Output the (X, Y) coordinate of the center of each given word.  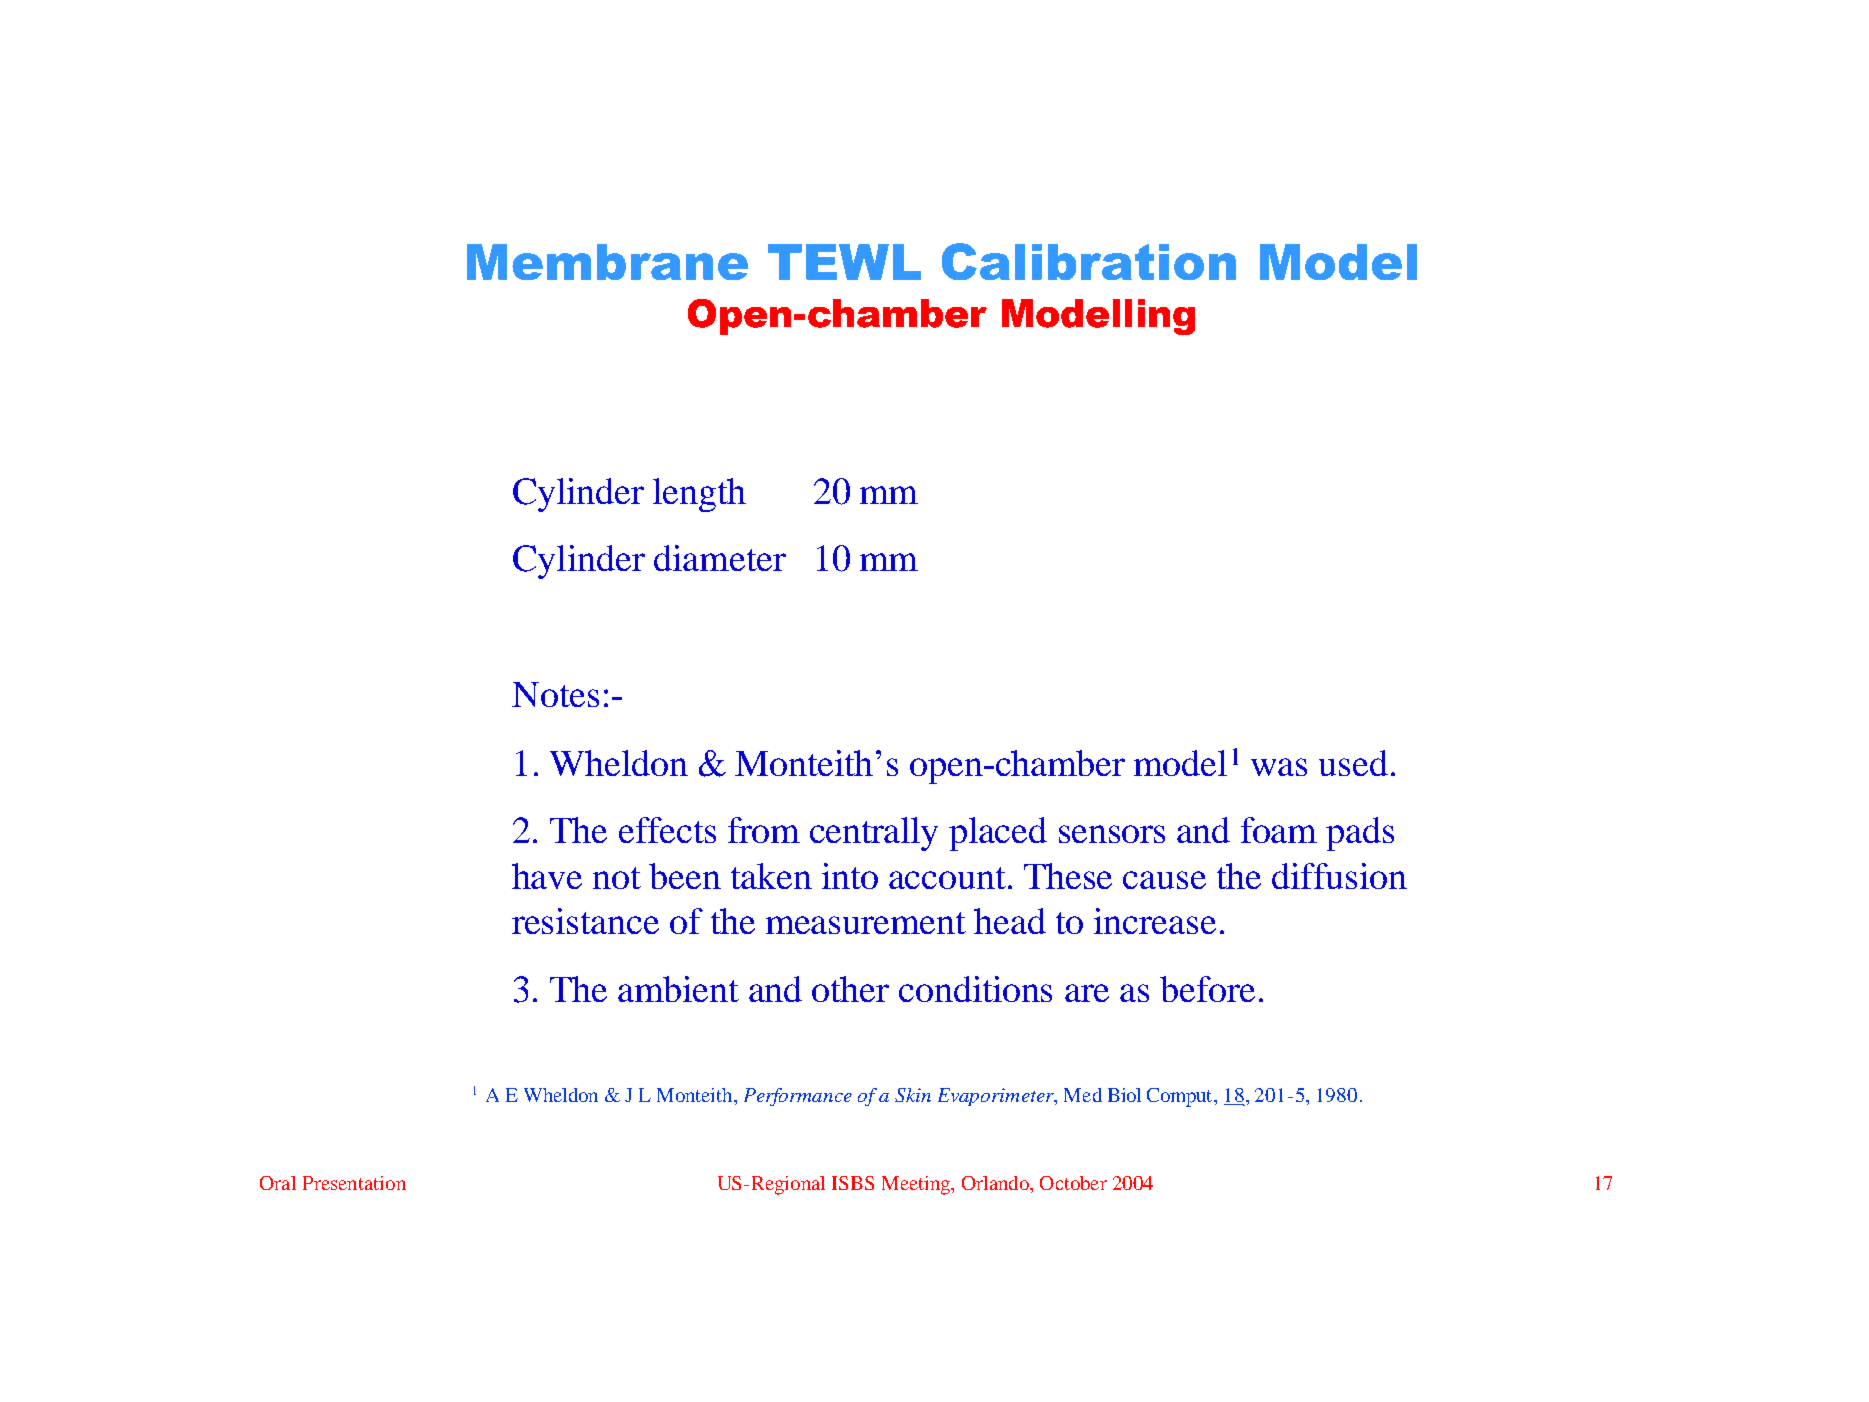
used (1353, 763)
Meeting (917, 1185)
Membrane (607, 262)
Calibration (1089, 261)
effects (667, 830)
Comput (1181, 1097)
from (764, 830)
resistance (585, 921)
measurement (866, 923)
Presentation (354, 1183)
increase (1155, 921)
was (1279, 767)
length (699, 495)
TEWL (844, 262)
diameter (720, 558)
